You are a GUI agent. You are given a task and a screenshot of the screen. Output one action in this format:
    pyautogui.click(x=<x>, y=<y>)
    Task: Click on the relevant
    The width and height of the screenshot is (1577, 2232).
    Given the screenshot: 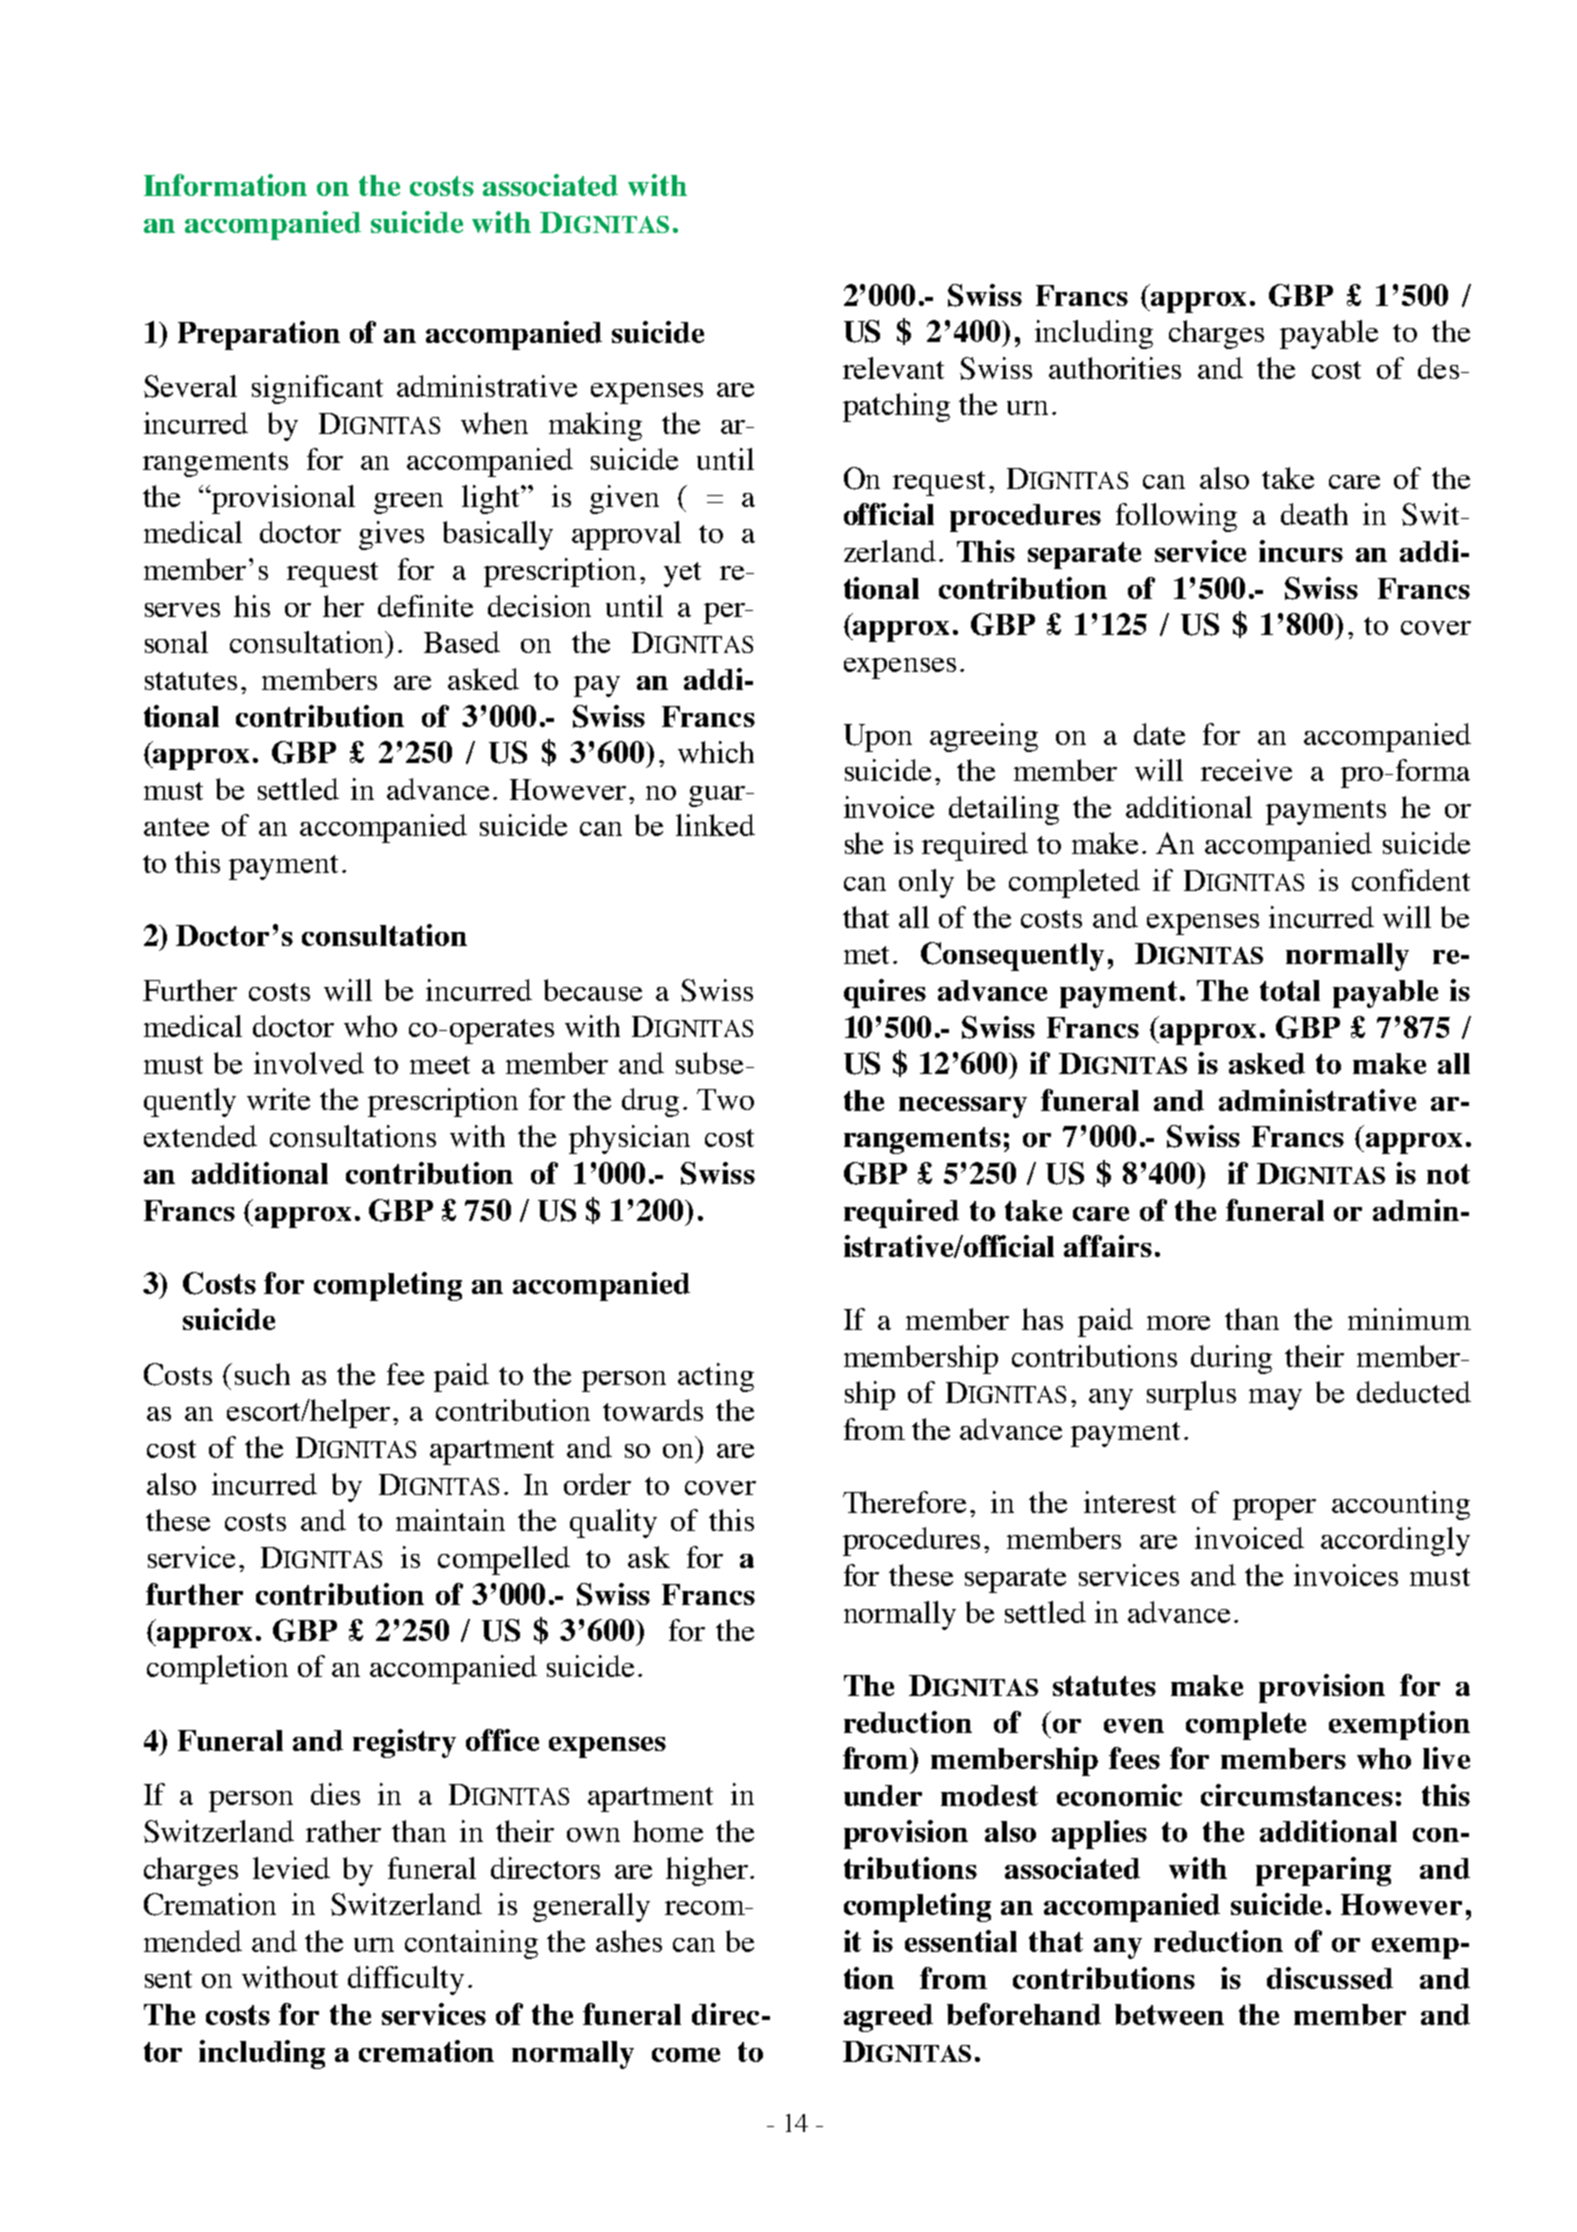 What is the action you would take?
    pyautogui.click(x=893, y=368)
